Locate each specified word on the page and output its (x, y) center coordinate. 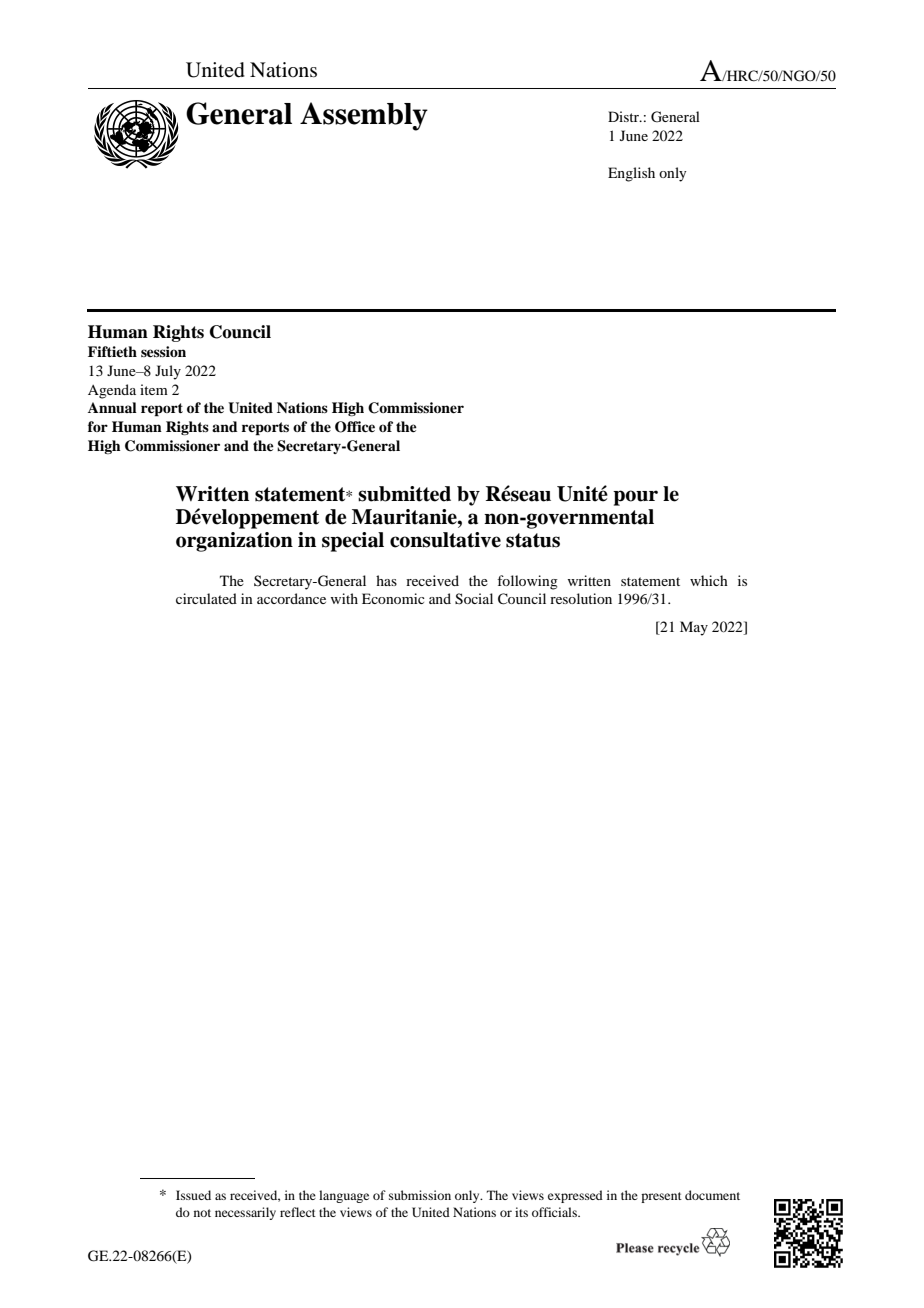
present (661, 1197)
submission (420, 1195)
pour (635, 498)
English (631, 174)
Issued (193, 1195)
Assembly (364, 116)
